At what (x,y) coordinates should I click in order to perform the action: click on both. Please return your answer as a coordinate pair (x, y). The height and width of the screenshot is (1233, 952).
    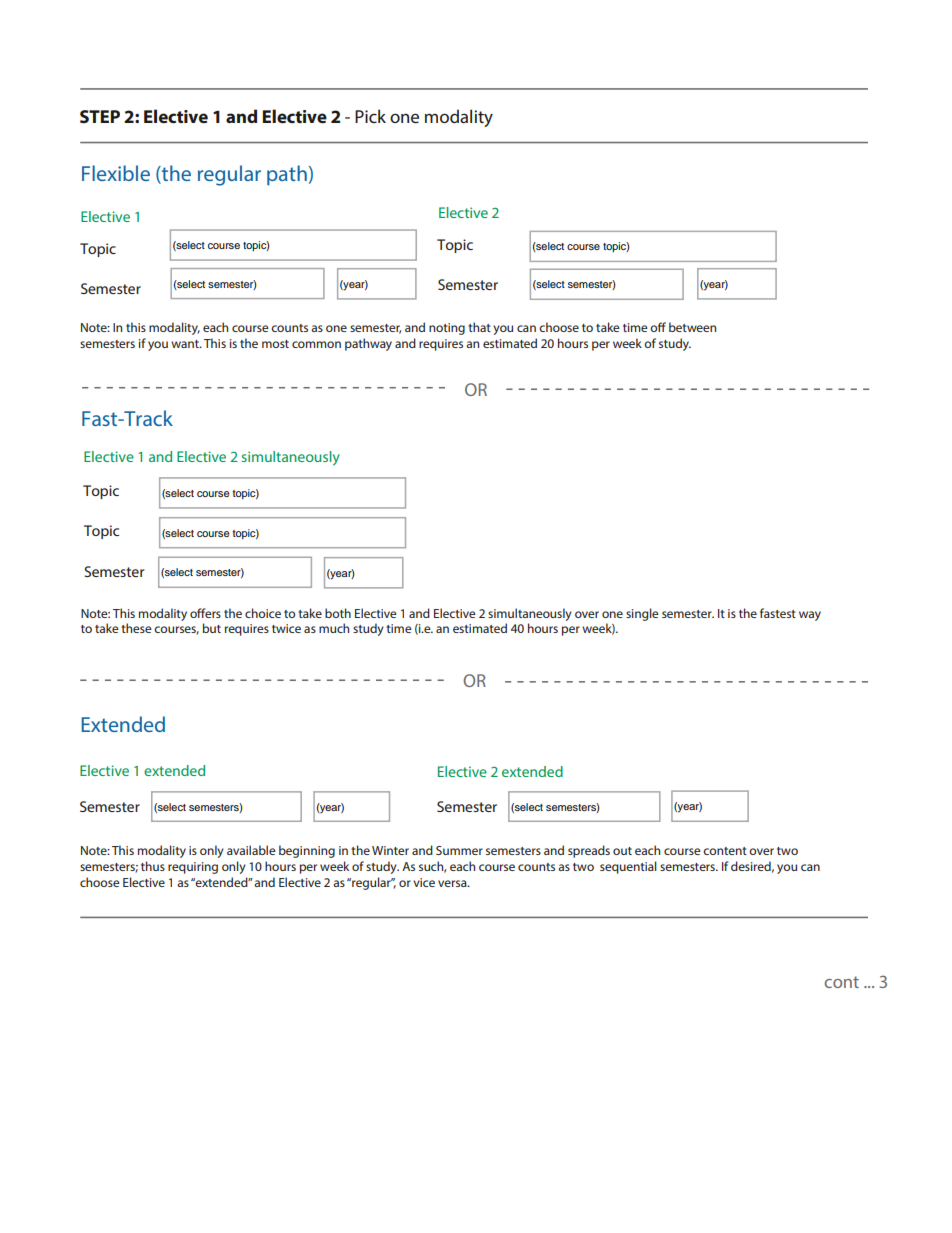
    Looking at the image, I should click on (338, 613).
